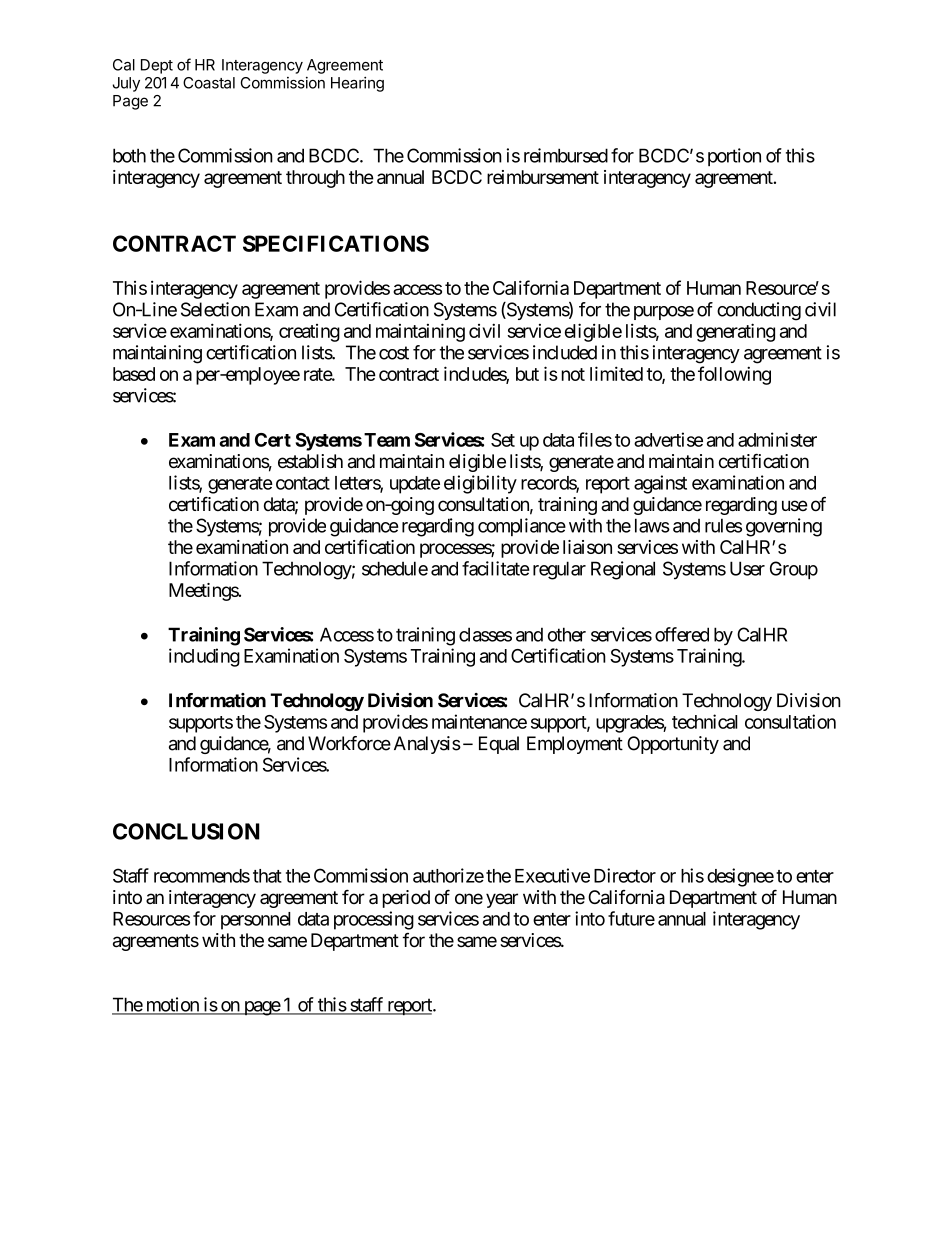 The height and width of the screenshot is (1233, 952). What do you see at coordinates (209, 83) in the screenshot?
I see `Coastal` at bounding box center [209, 83].
